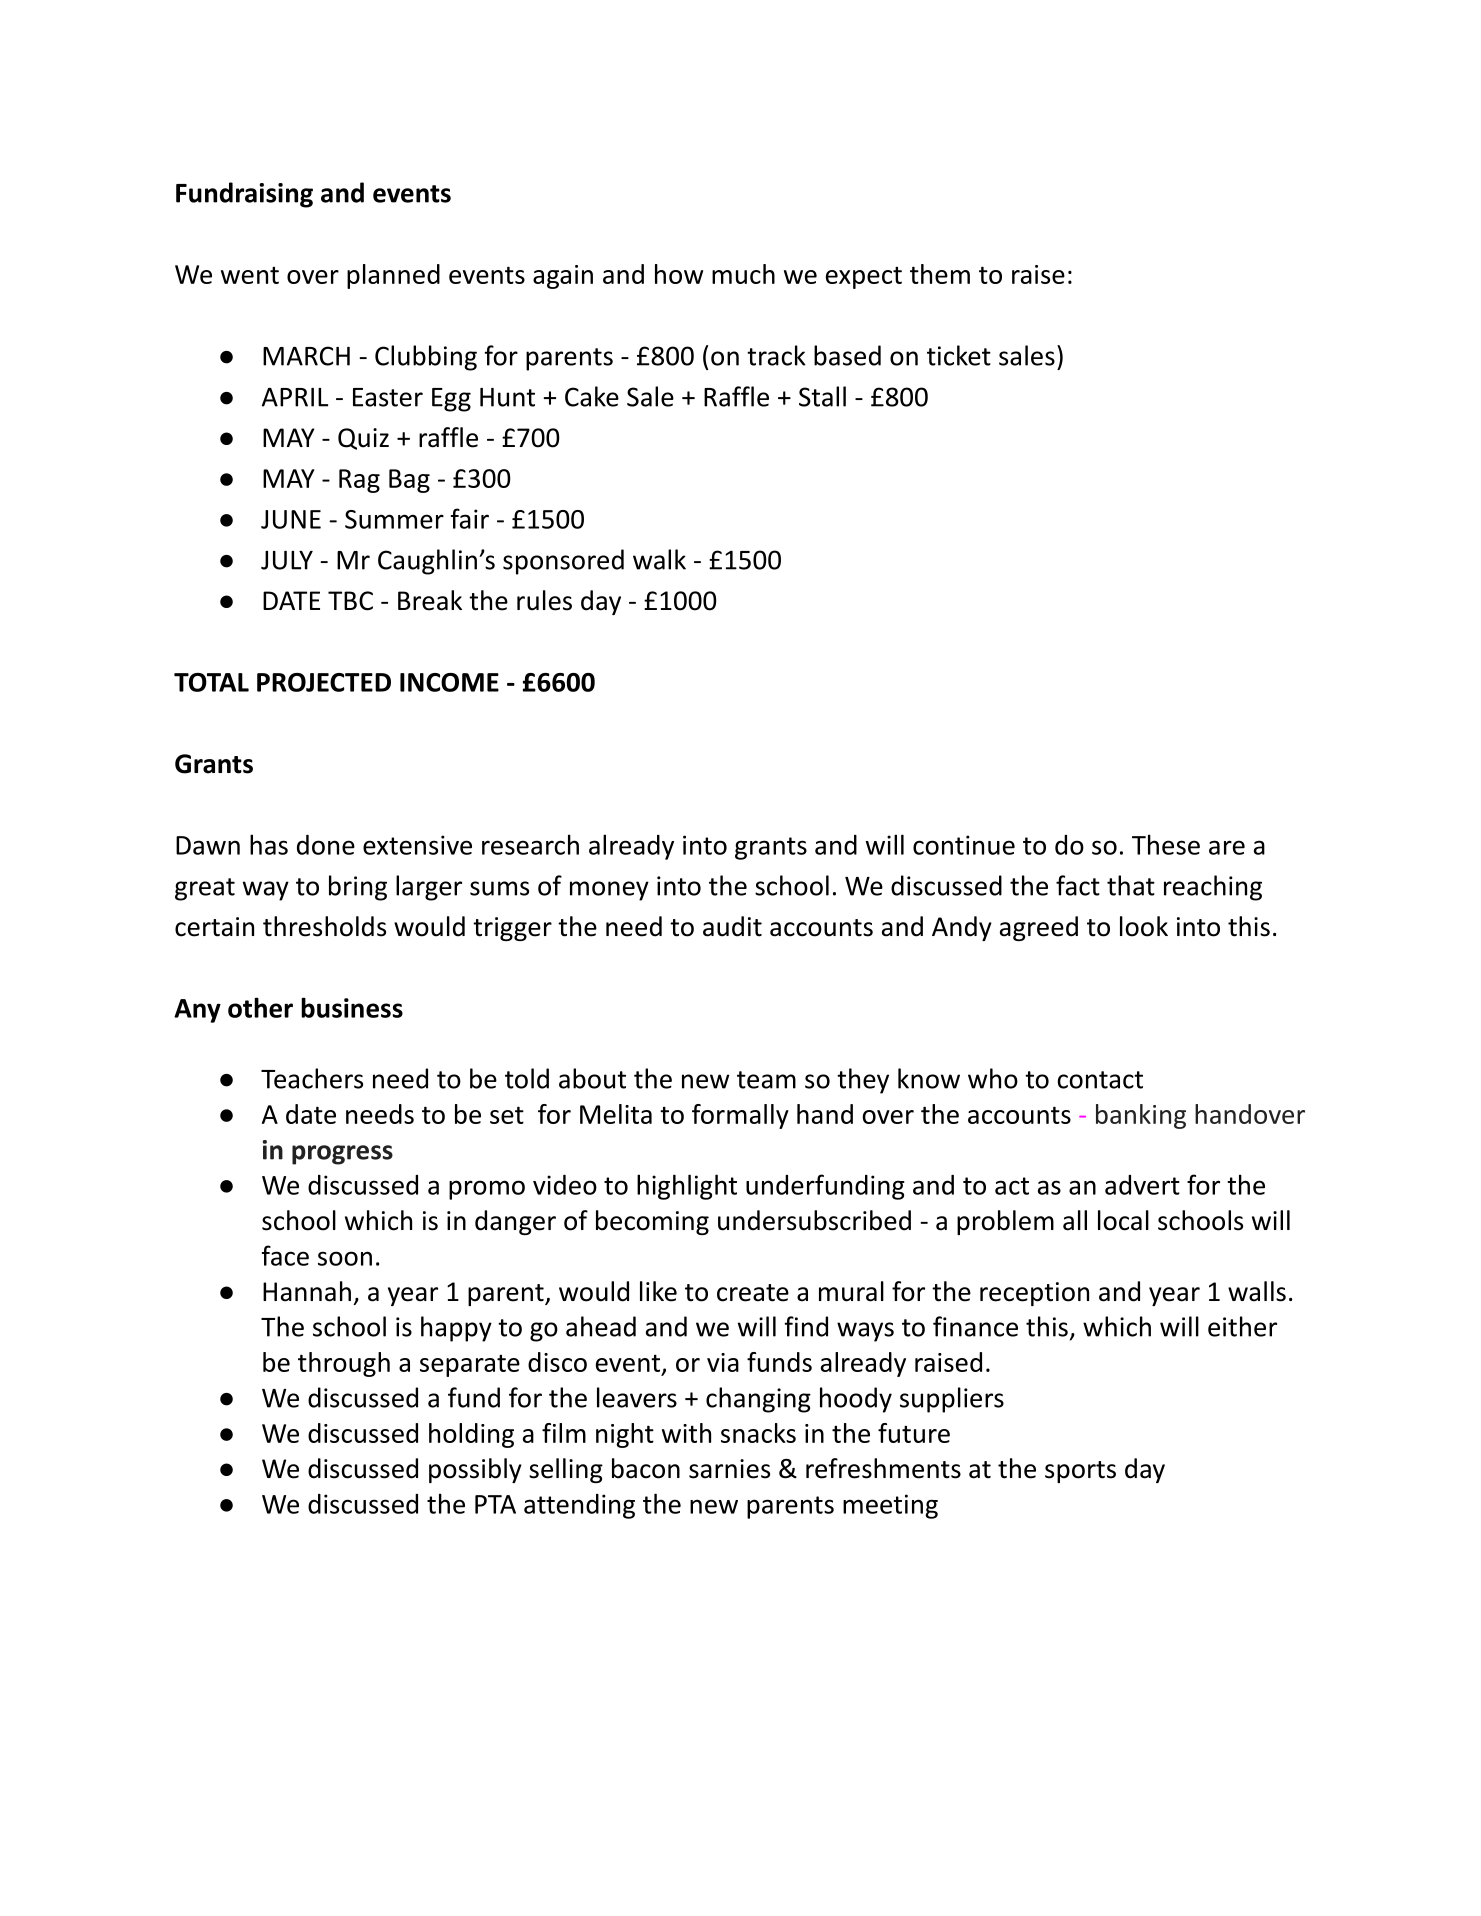 The image size is (1481, 1916). I want to click on contact, so click(1100, 1080).
